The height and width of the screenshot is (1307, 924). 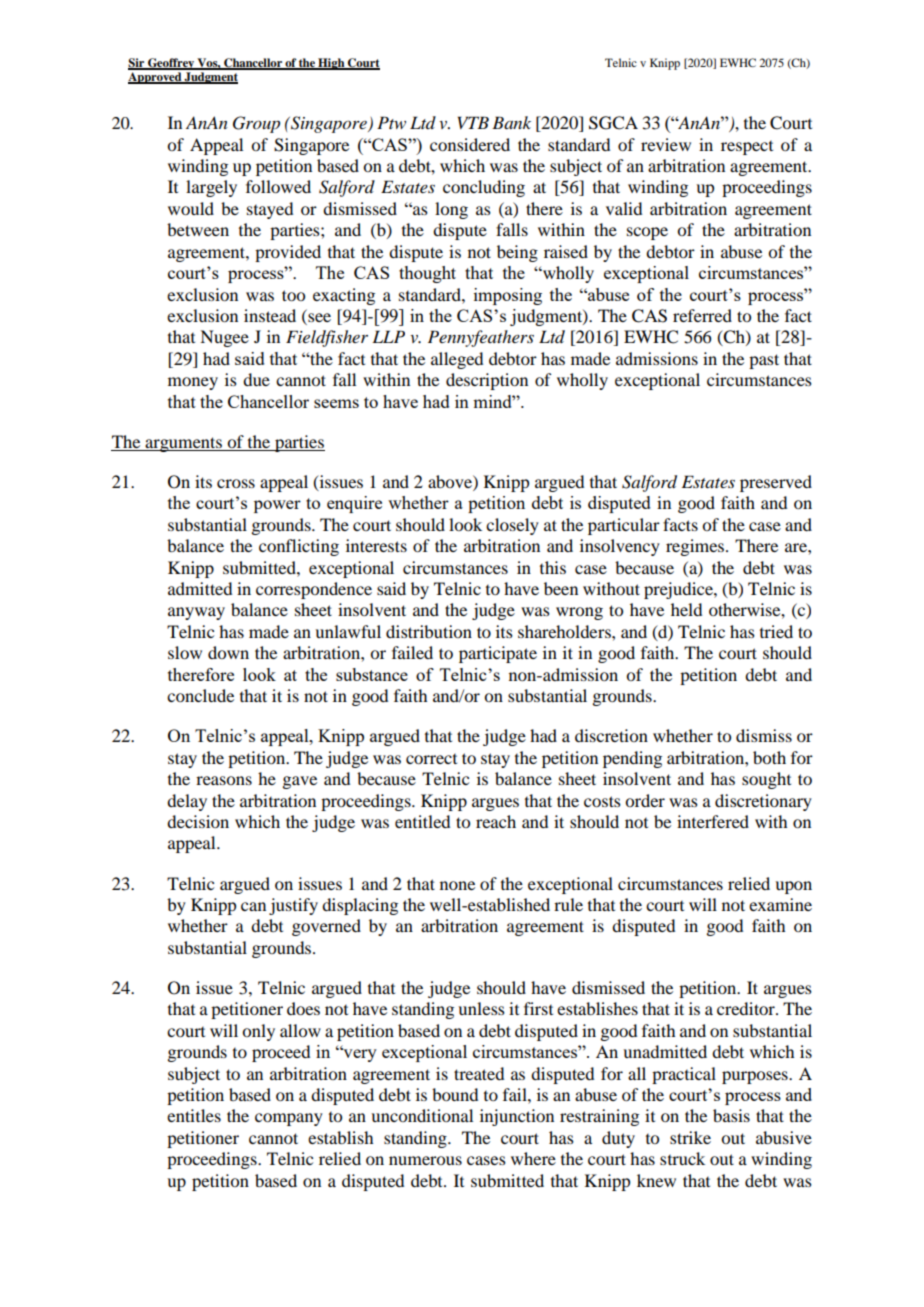 I want to click on Group, so click(x=256, y=124).
